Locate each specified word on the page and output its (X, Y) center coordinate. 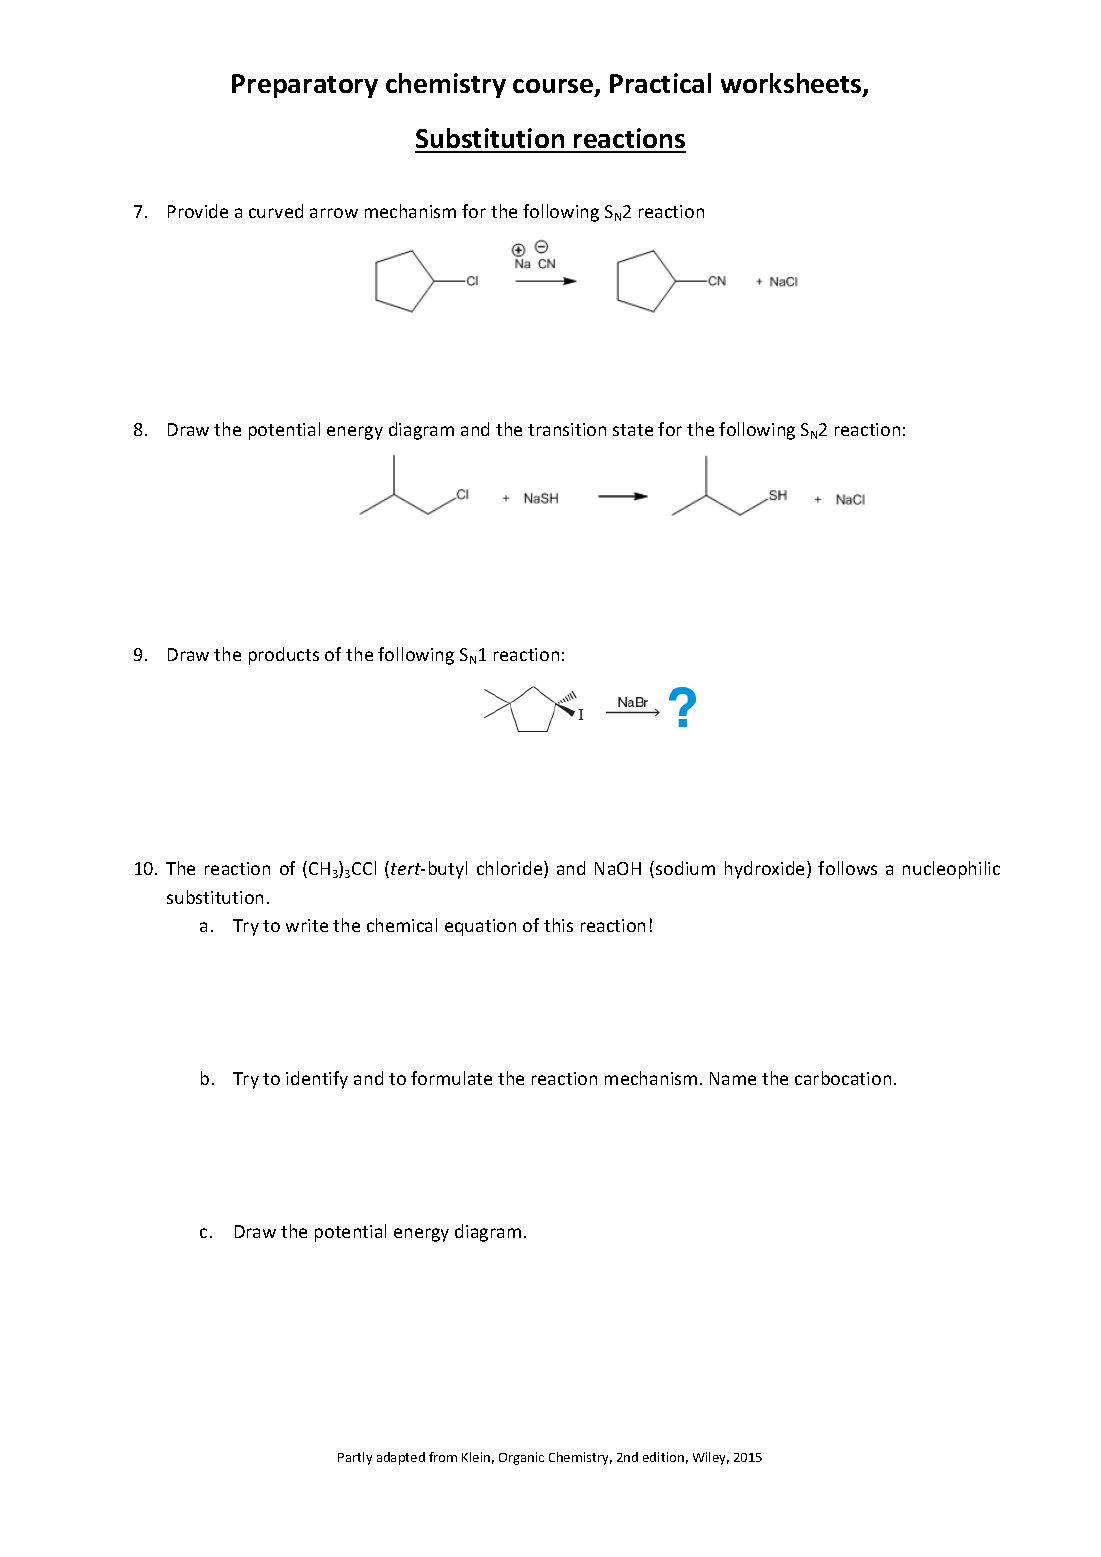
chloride (511, 869)
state (633, 430)
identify (317, 1080)
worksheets (792, 84)
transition (567, 429)
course (554, 87)
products (284, 656)
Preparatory (305, 86)
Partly (355, 1458)
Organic (521, 1458)
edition (663, 1457)
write (307, 925)
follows (847, 868)
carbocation (843, 1078)
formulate (451, 1078)
